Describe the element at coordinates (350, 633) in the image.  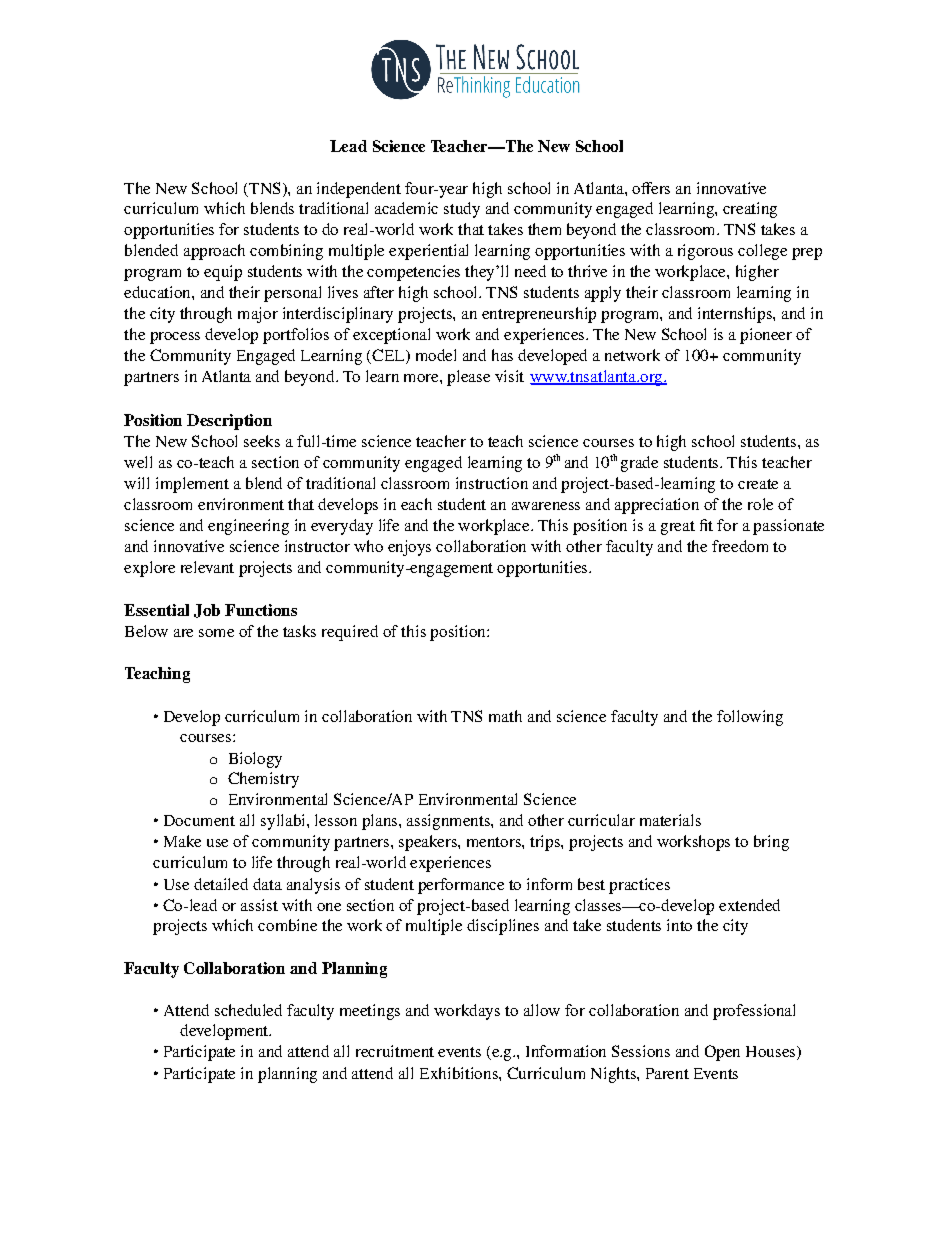
I see `required` at that location.
